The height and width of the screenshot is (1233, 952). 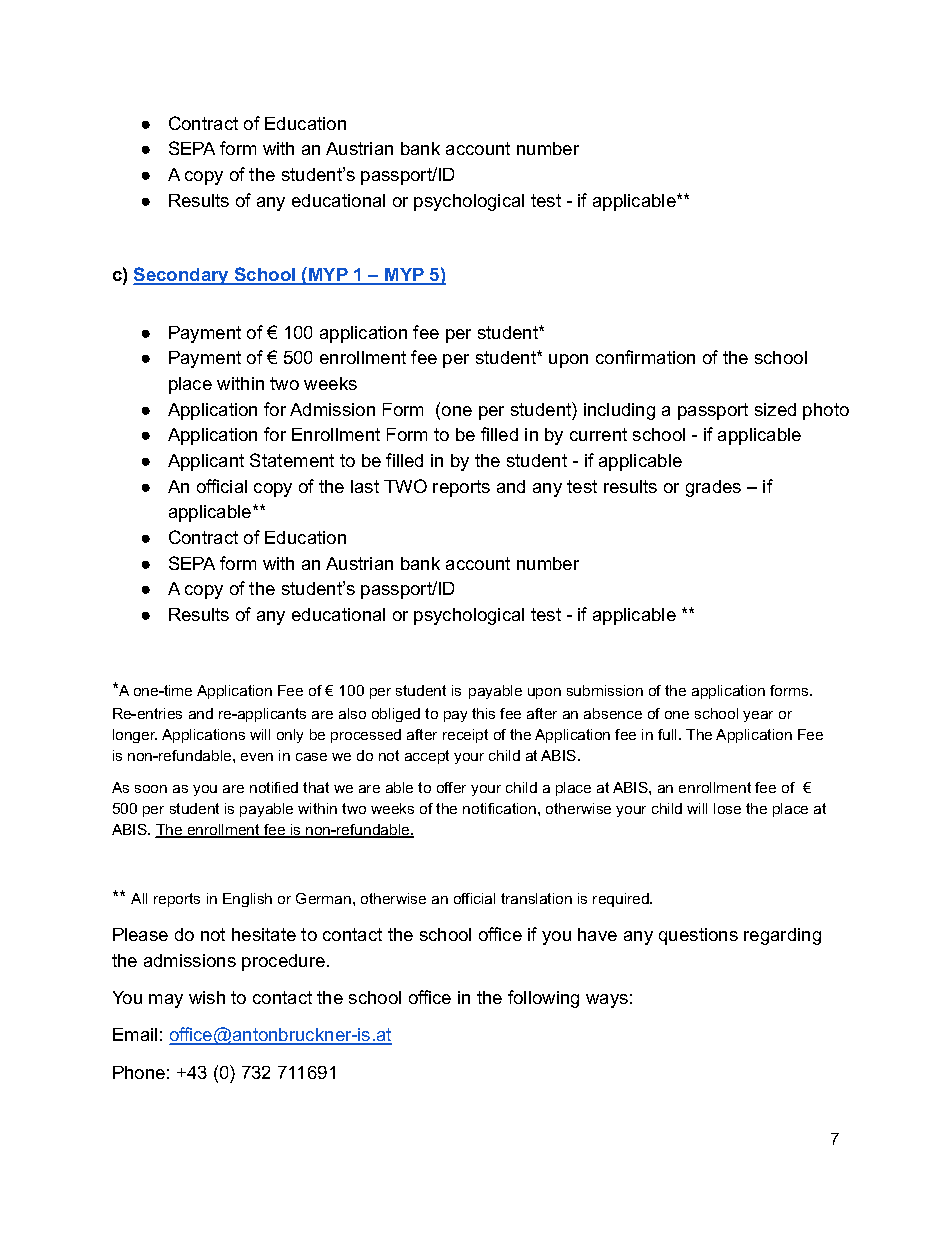 I want to click on wish, so click(x=207, y=997).
